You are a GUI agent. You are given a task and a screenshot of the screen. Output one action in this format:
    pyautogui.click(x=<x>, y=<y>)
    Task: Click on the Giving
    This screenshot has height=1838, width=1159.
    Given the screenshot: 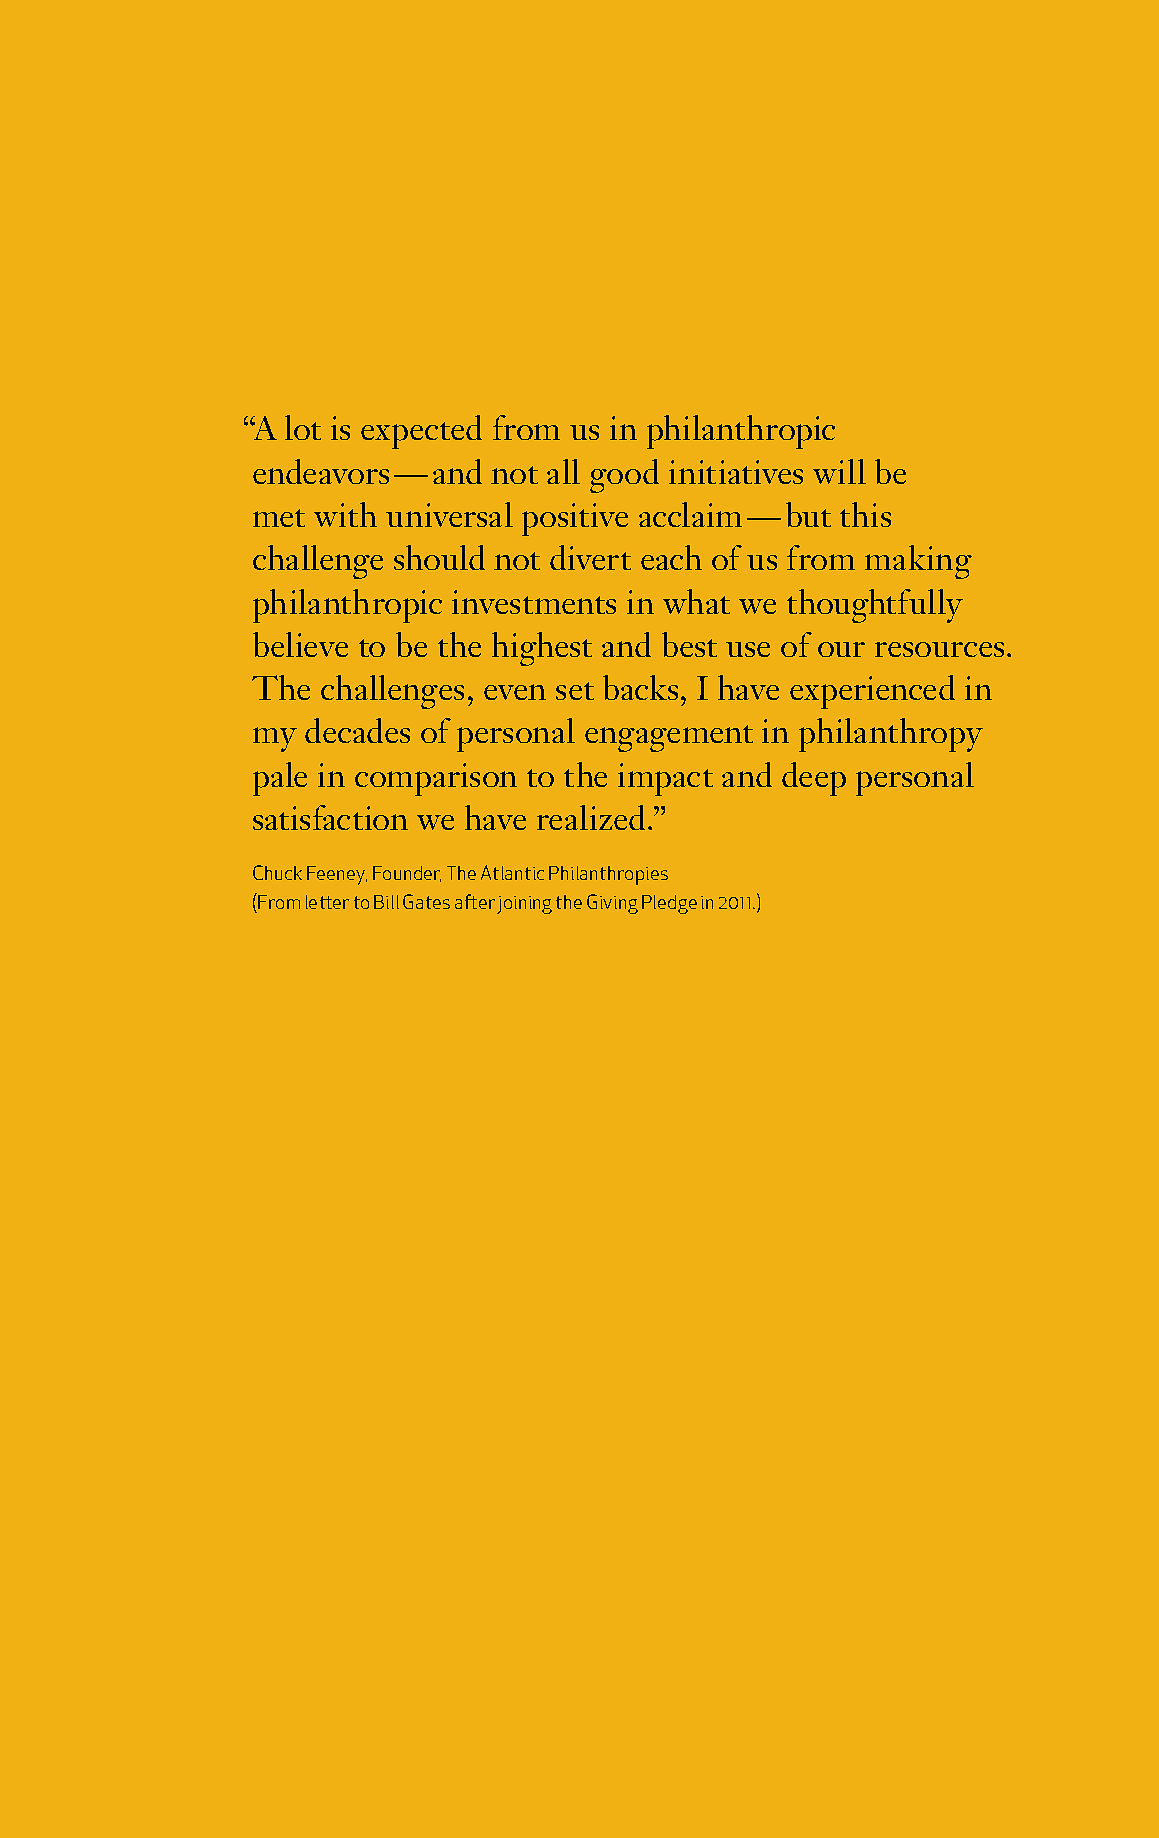 What is the action you would take?
    pyautogui.click(x=612, y=904)
